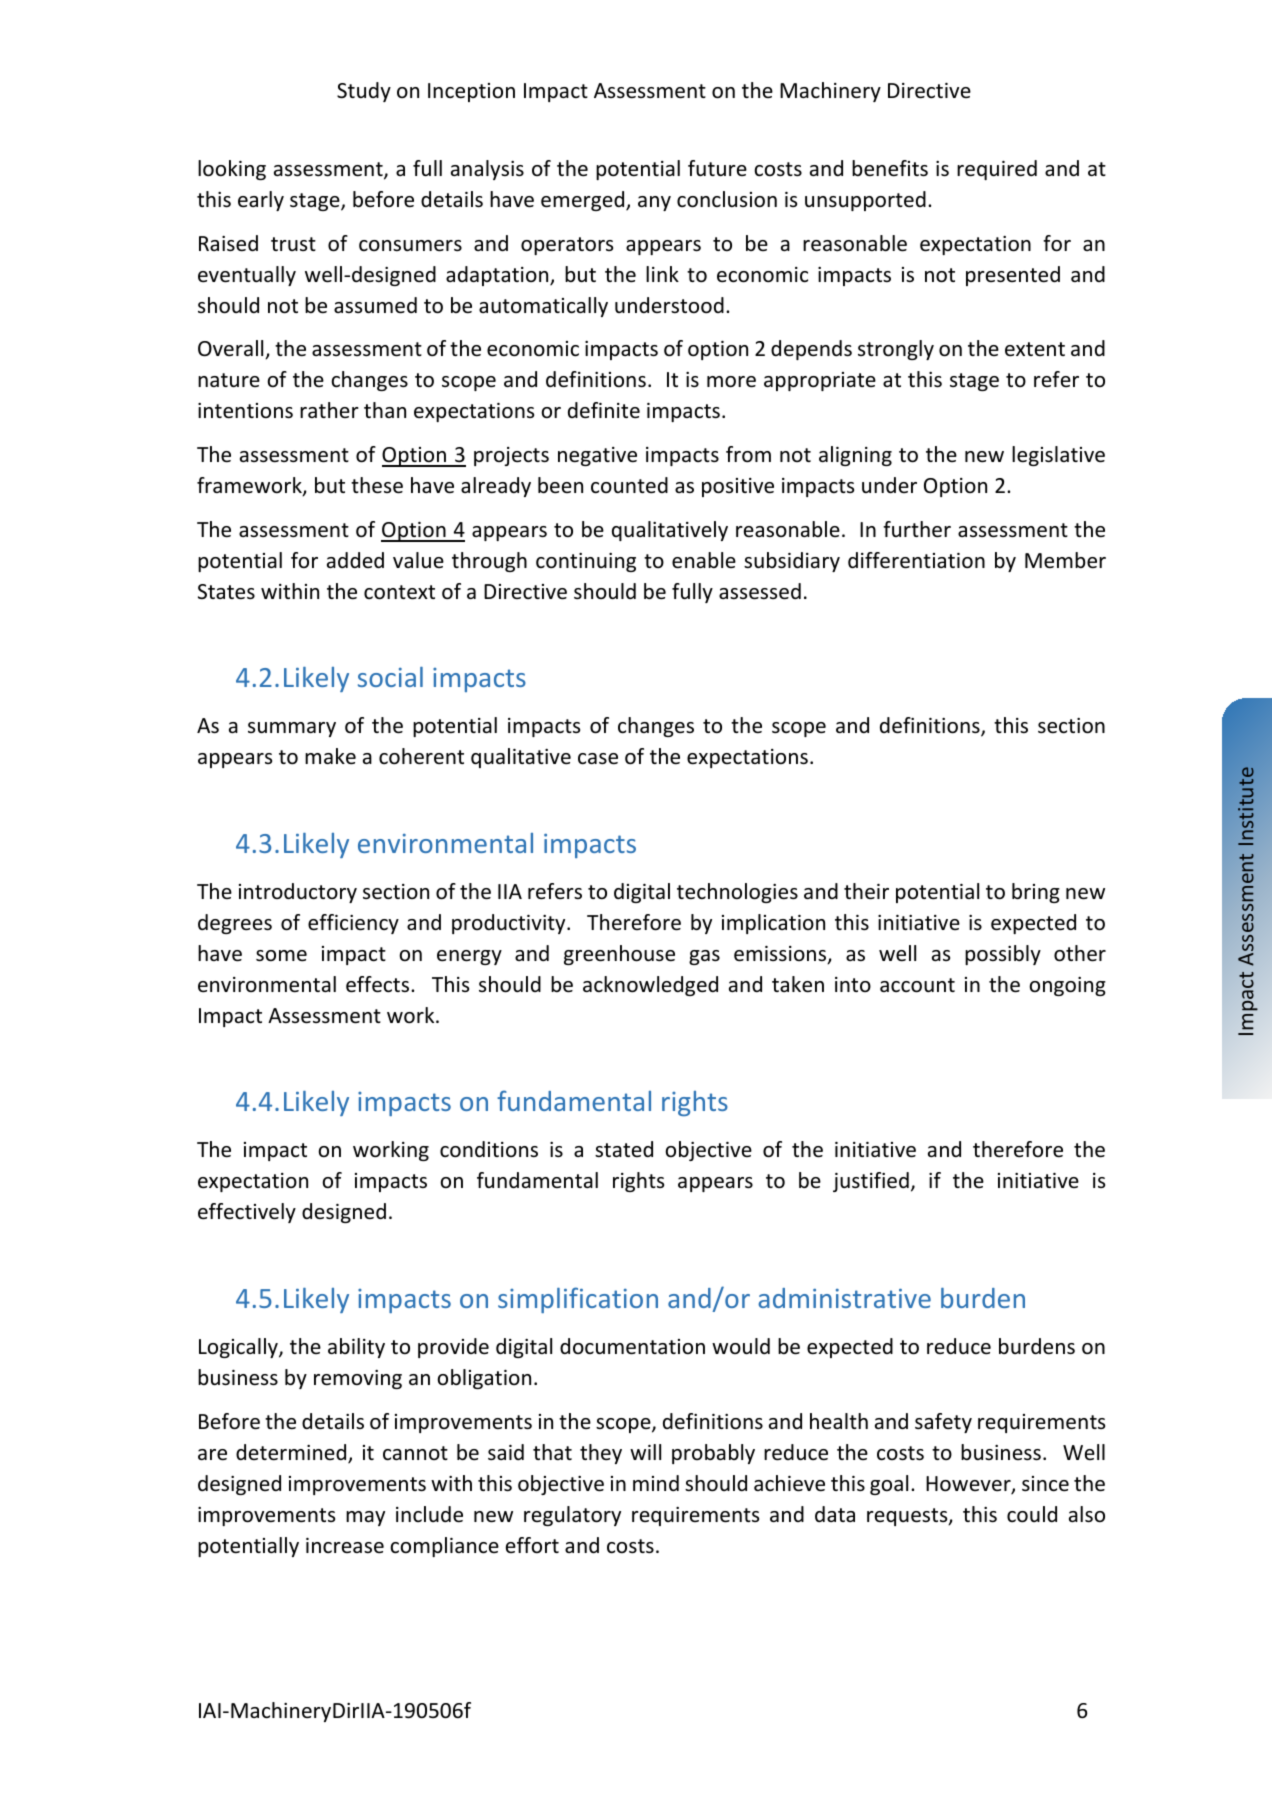  Describe the element at coordinates (1036, 893) in the screenshot. I see `bring` at that location.
